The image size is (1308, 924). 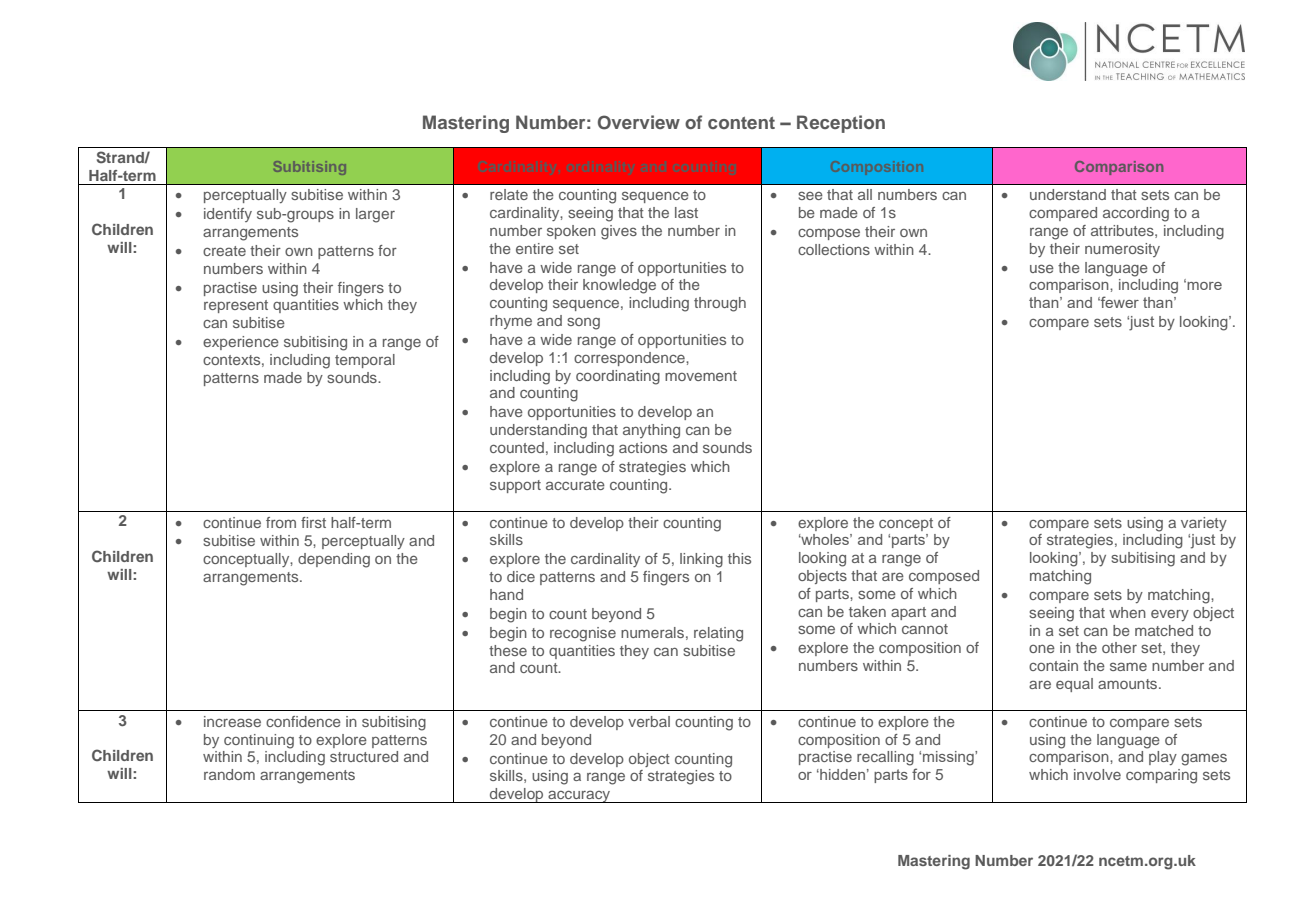 I want to click on variety, so click(x=1204, y=524).
